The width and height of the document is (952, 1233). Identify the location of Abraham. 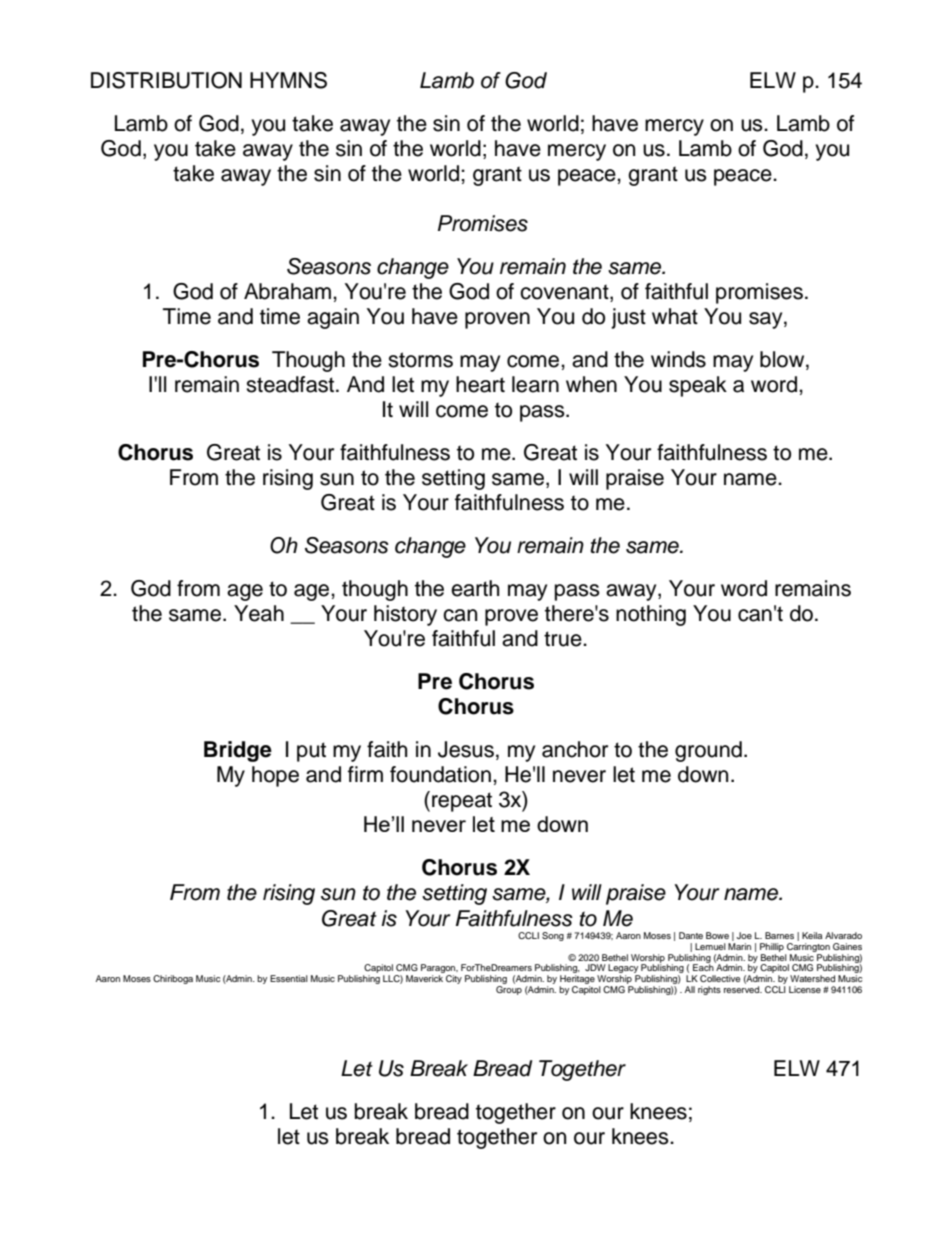
(287, 291).
